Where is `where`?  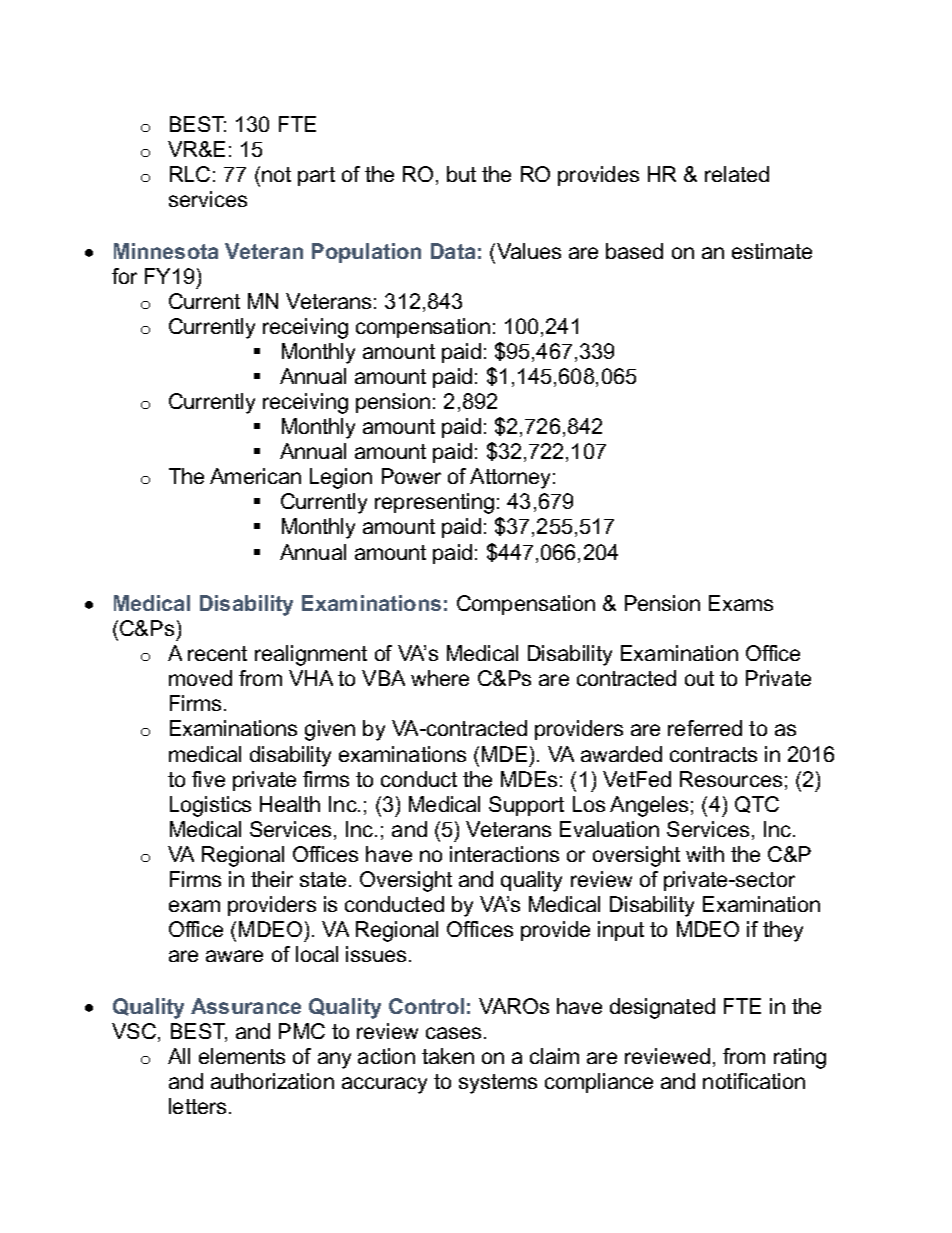
where is located at coordinates (440, 678).
